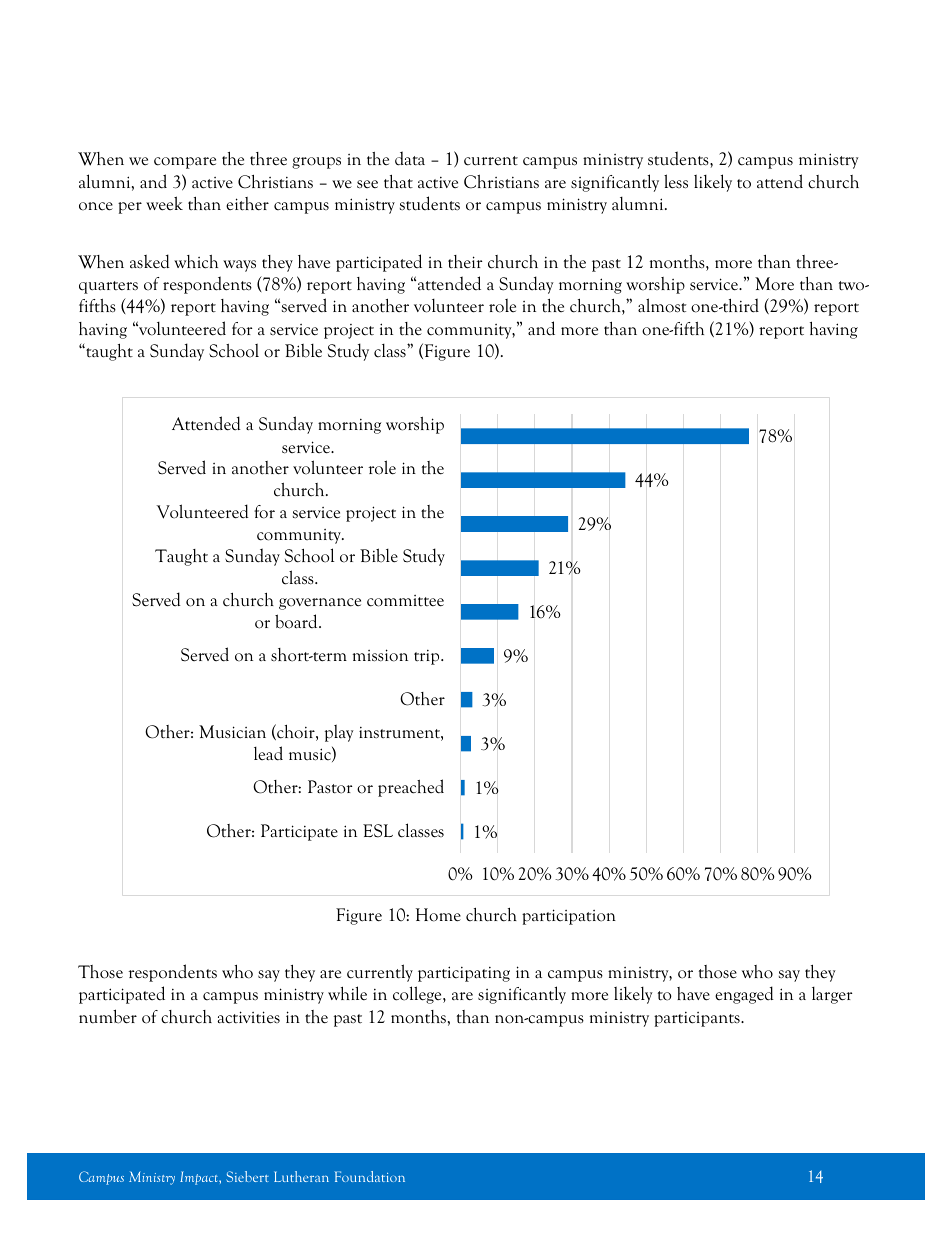  I want to click on governance, so click(320, 604).
